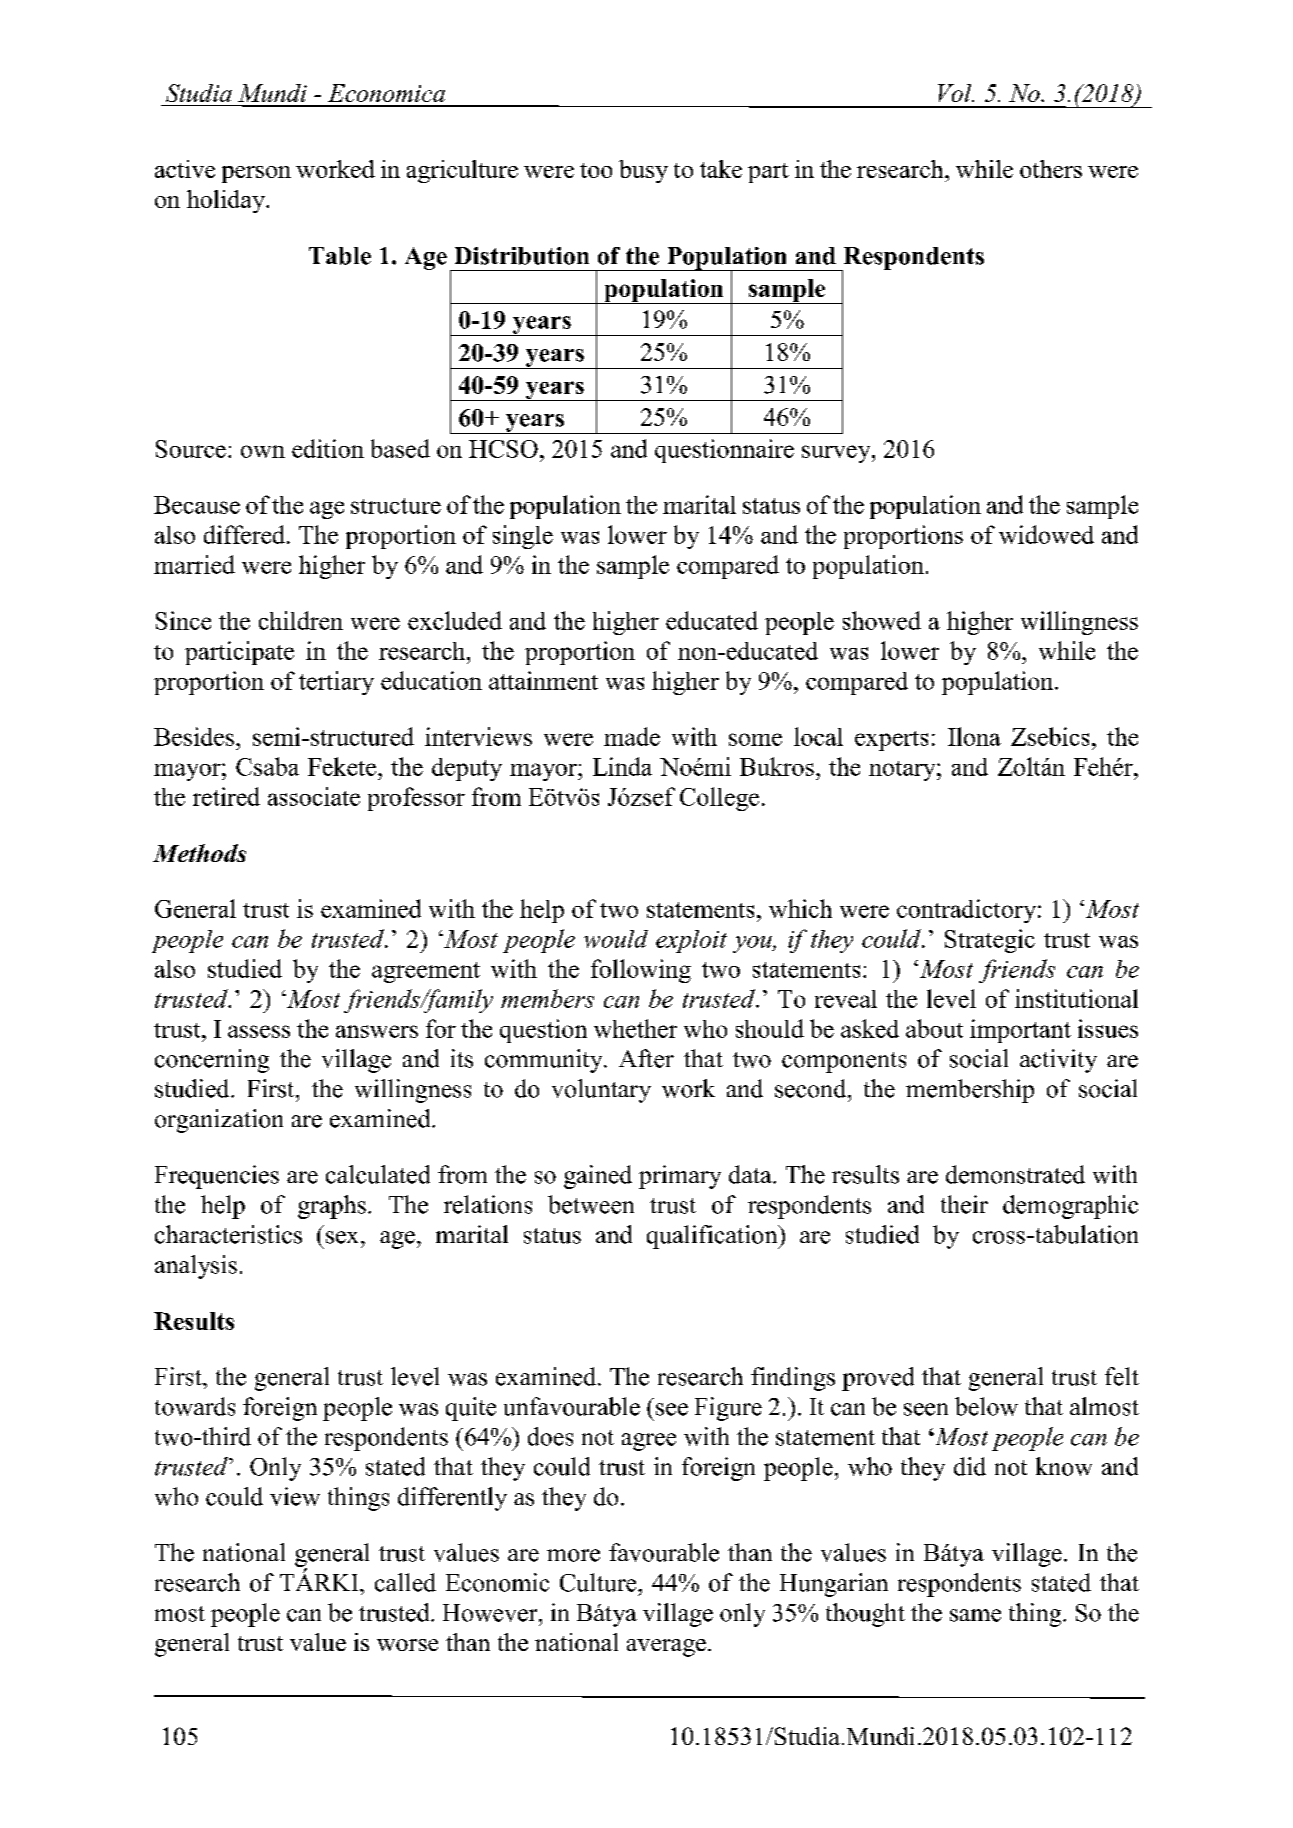  I want to click on tertiary, so click(336, 683).
